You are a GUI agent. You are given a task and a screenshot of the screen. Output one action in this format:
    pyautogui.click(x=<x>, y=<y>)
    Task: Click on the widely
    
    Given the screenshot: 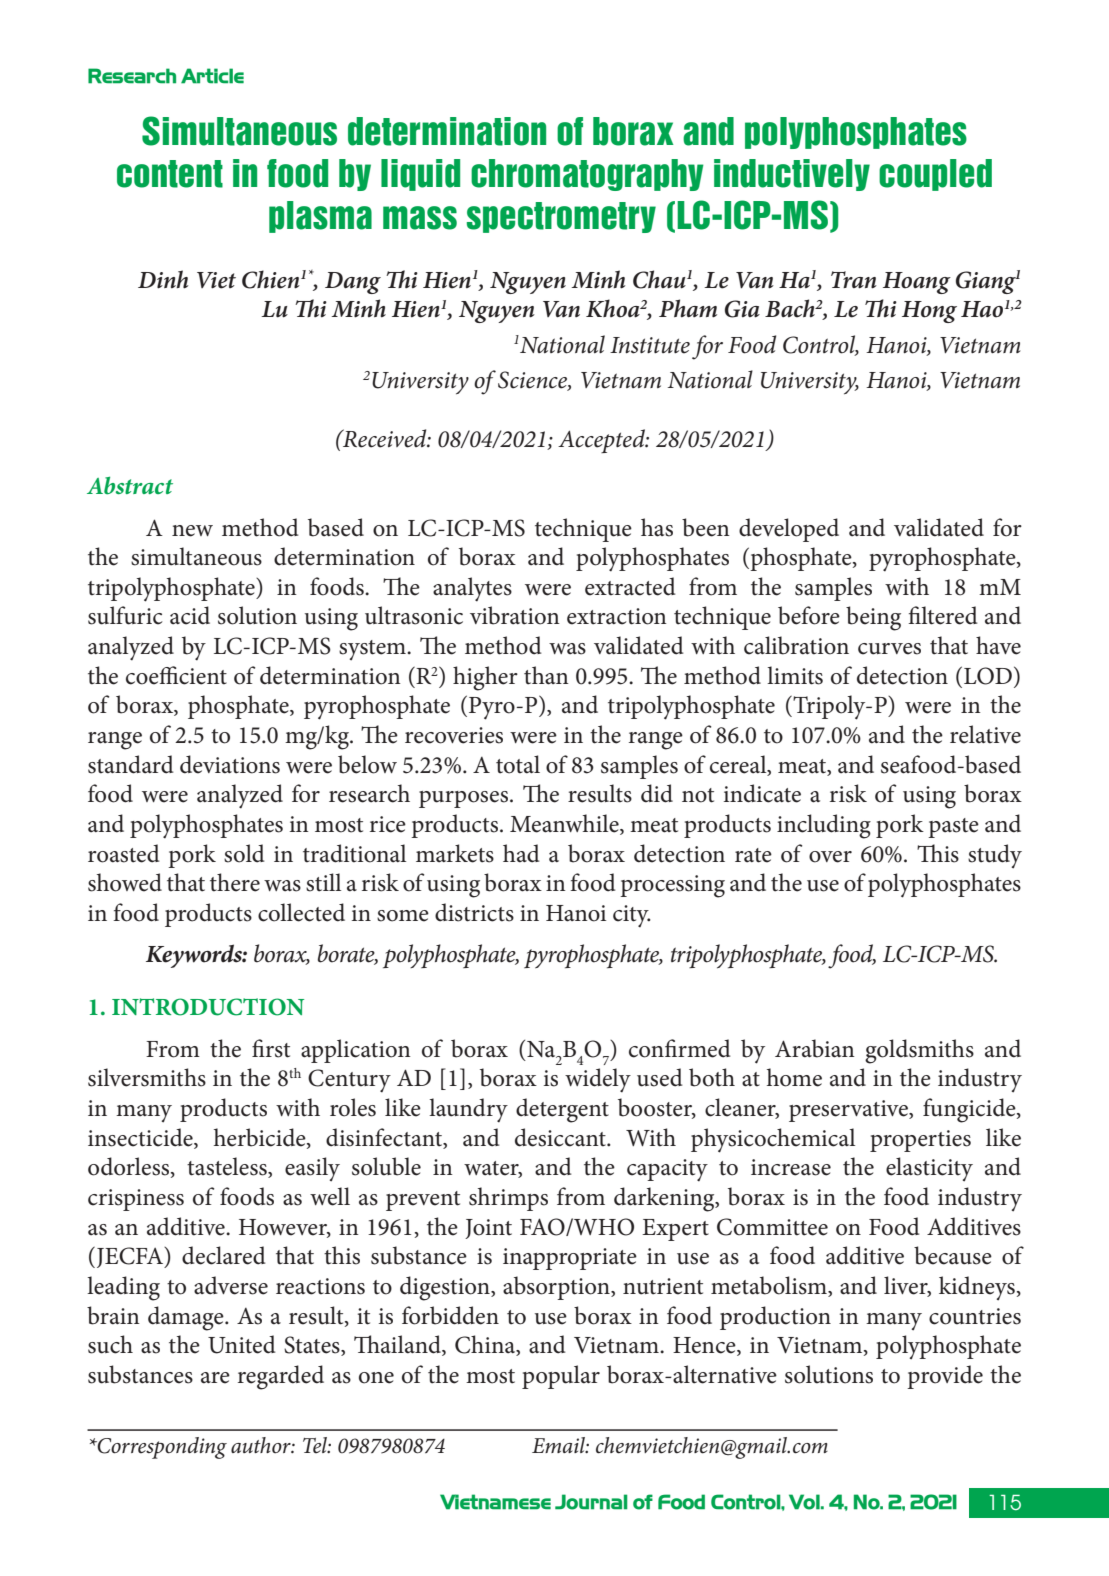 What is the action you would take?
    pyautogui.click(x=598, y=1080)
